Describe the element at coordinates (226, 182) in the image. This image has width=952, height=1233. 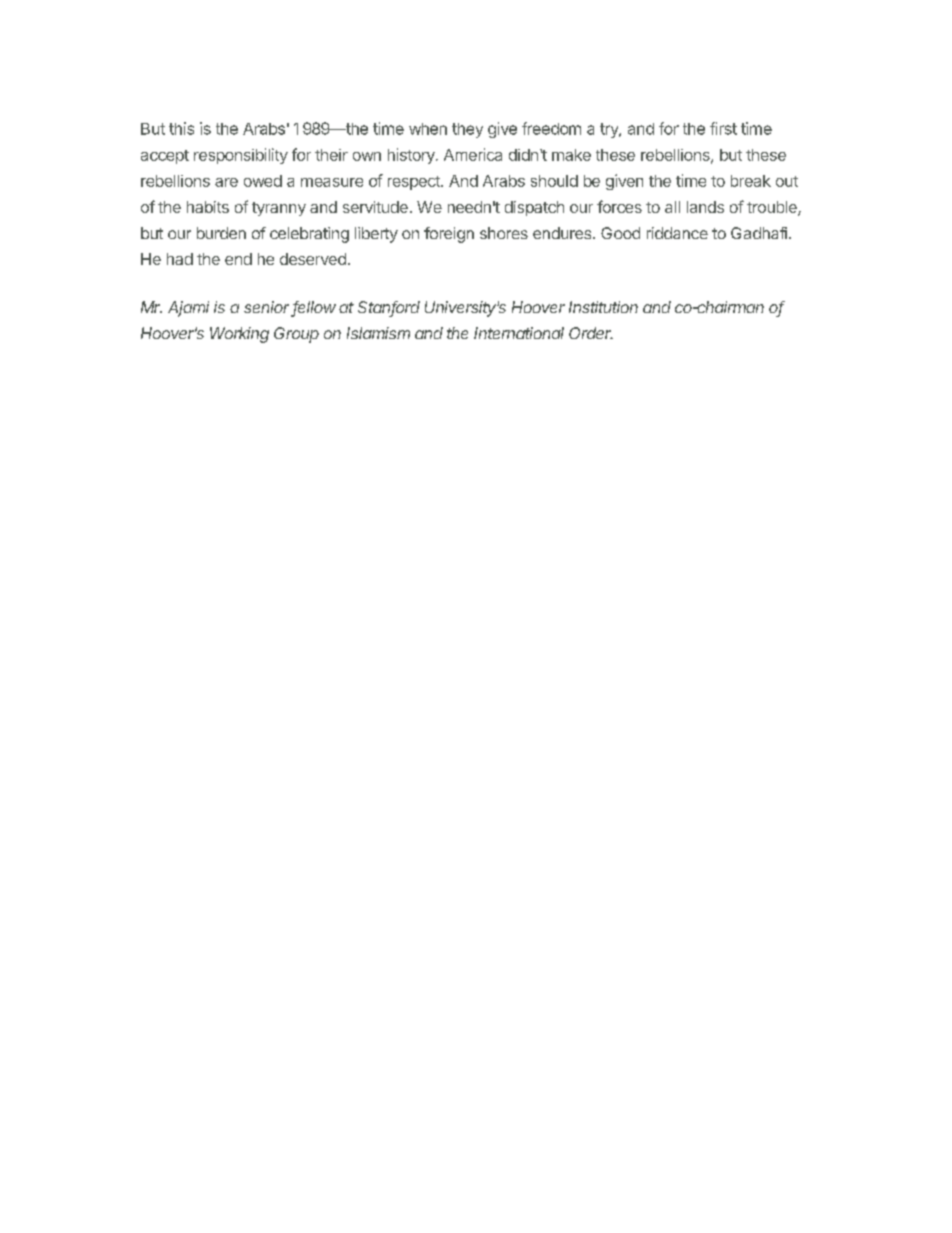
I see `are` at that location.
